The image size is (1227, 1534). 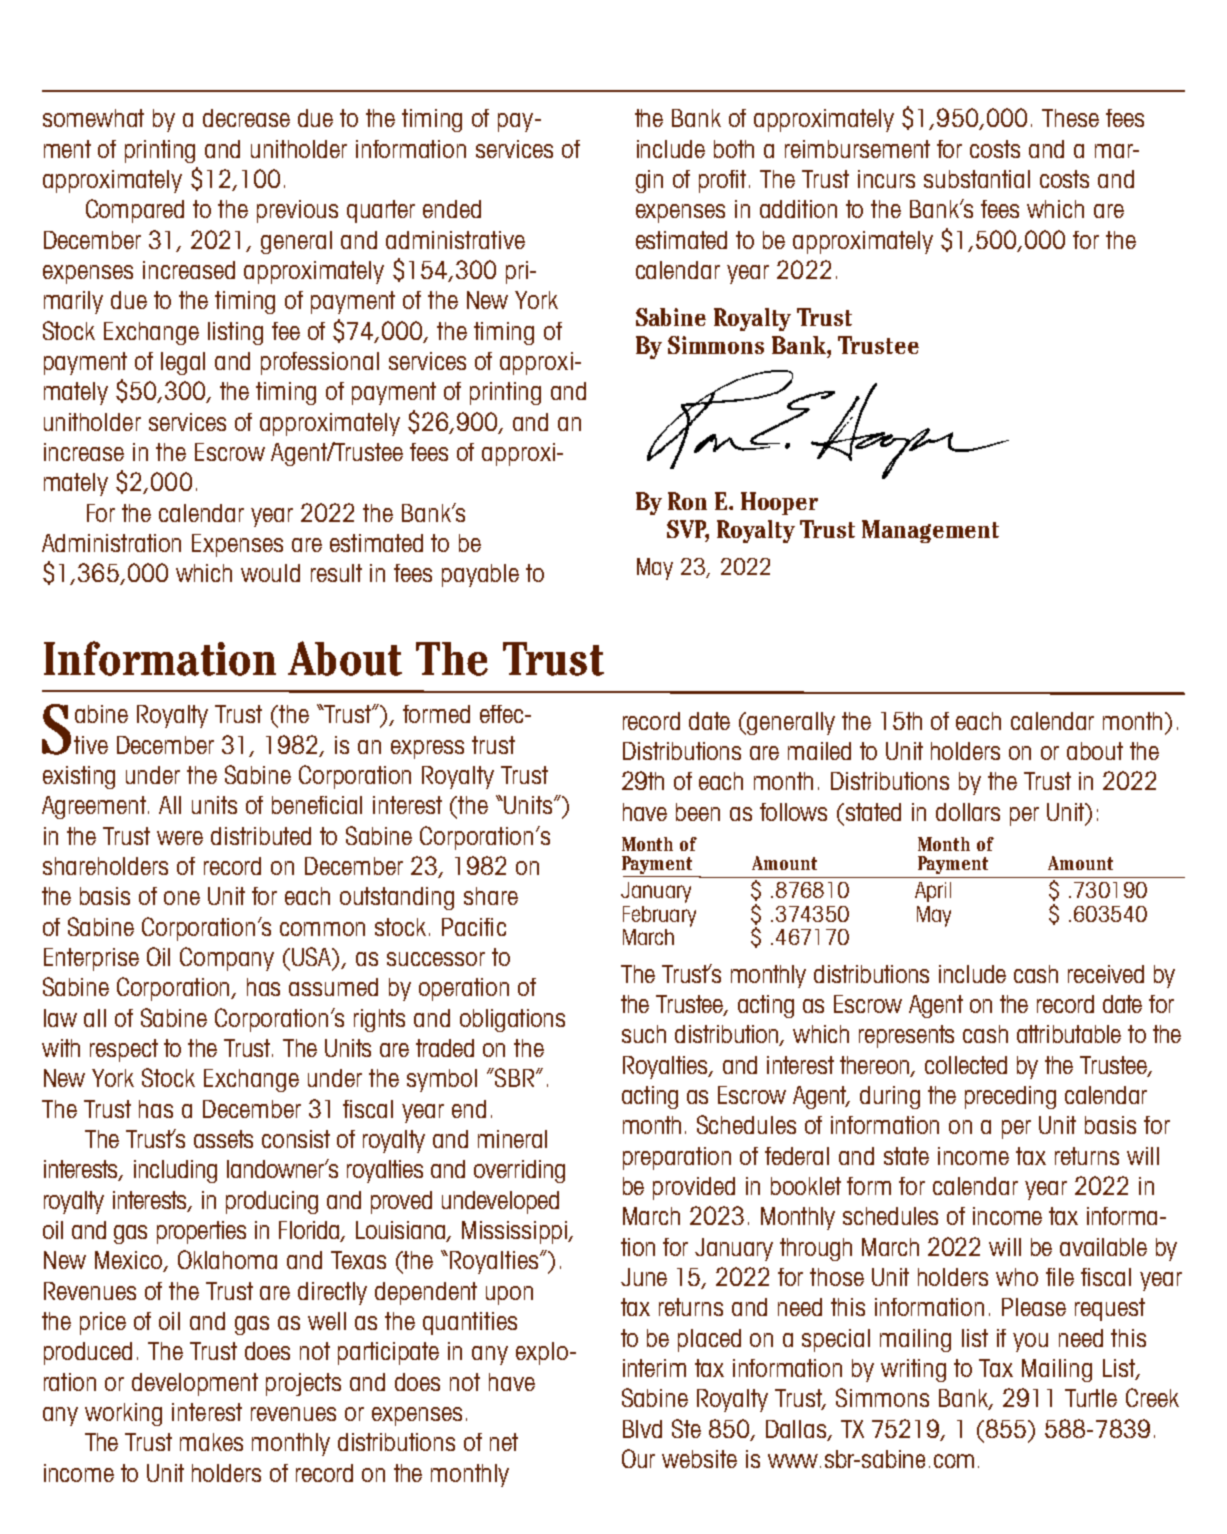 What do you see at coordinates (1069, 1034) in the screenshot?
I see `attributable` at bounding box center [1069, 1034].
